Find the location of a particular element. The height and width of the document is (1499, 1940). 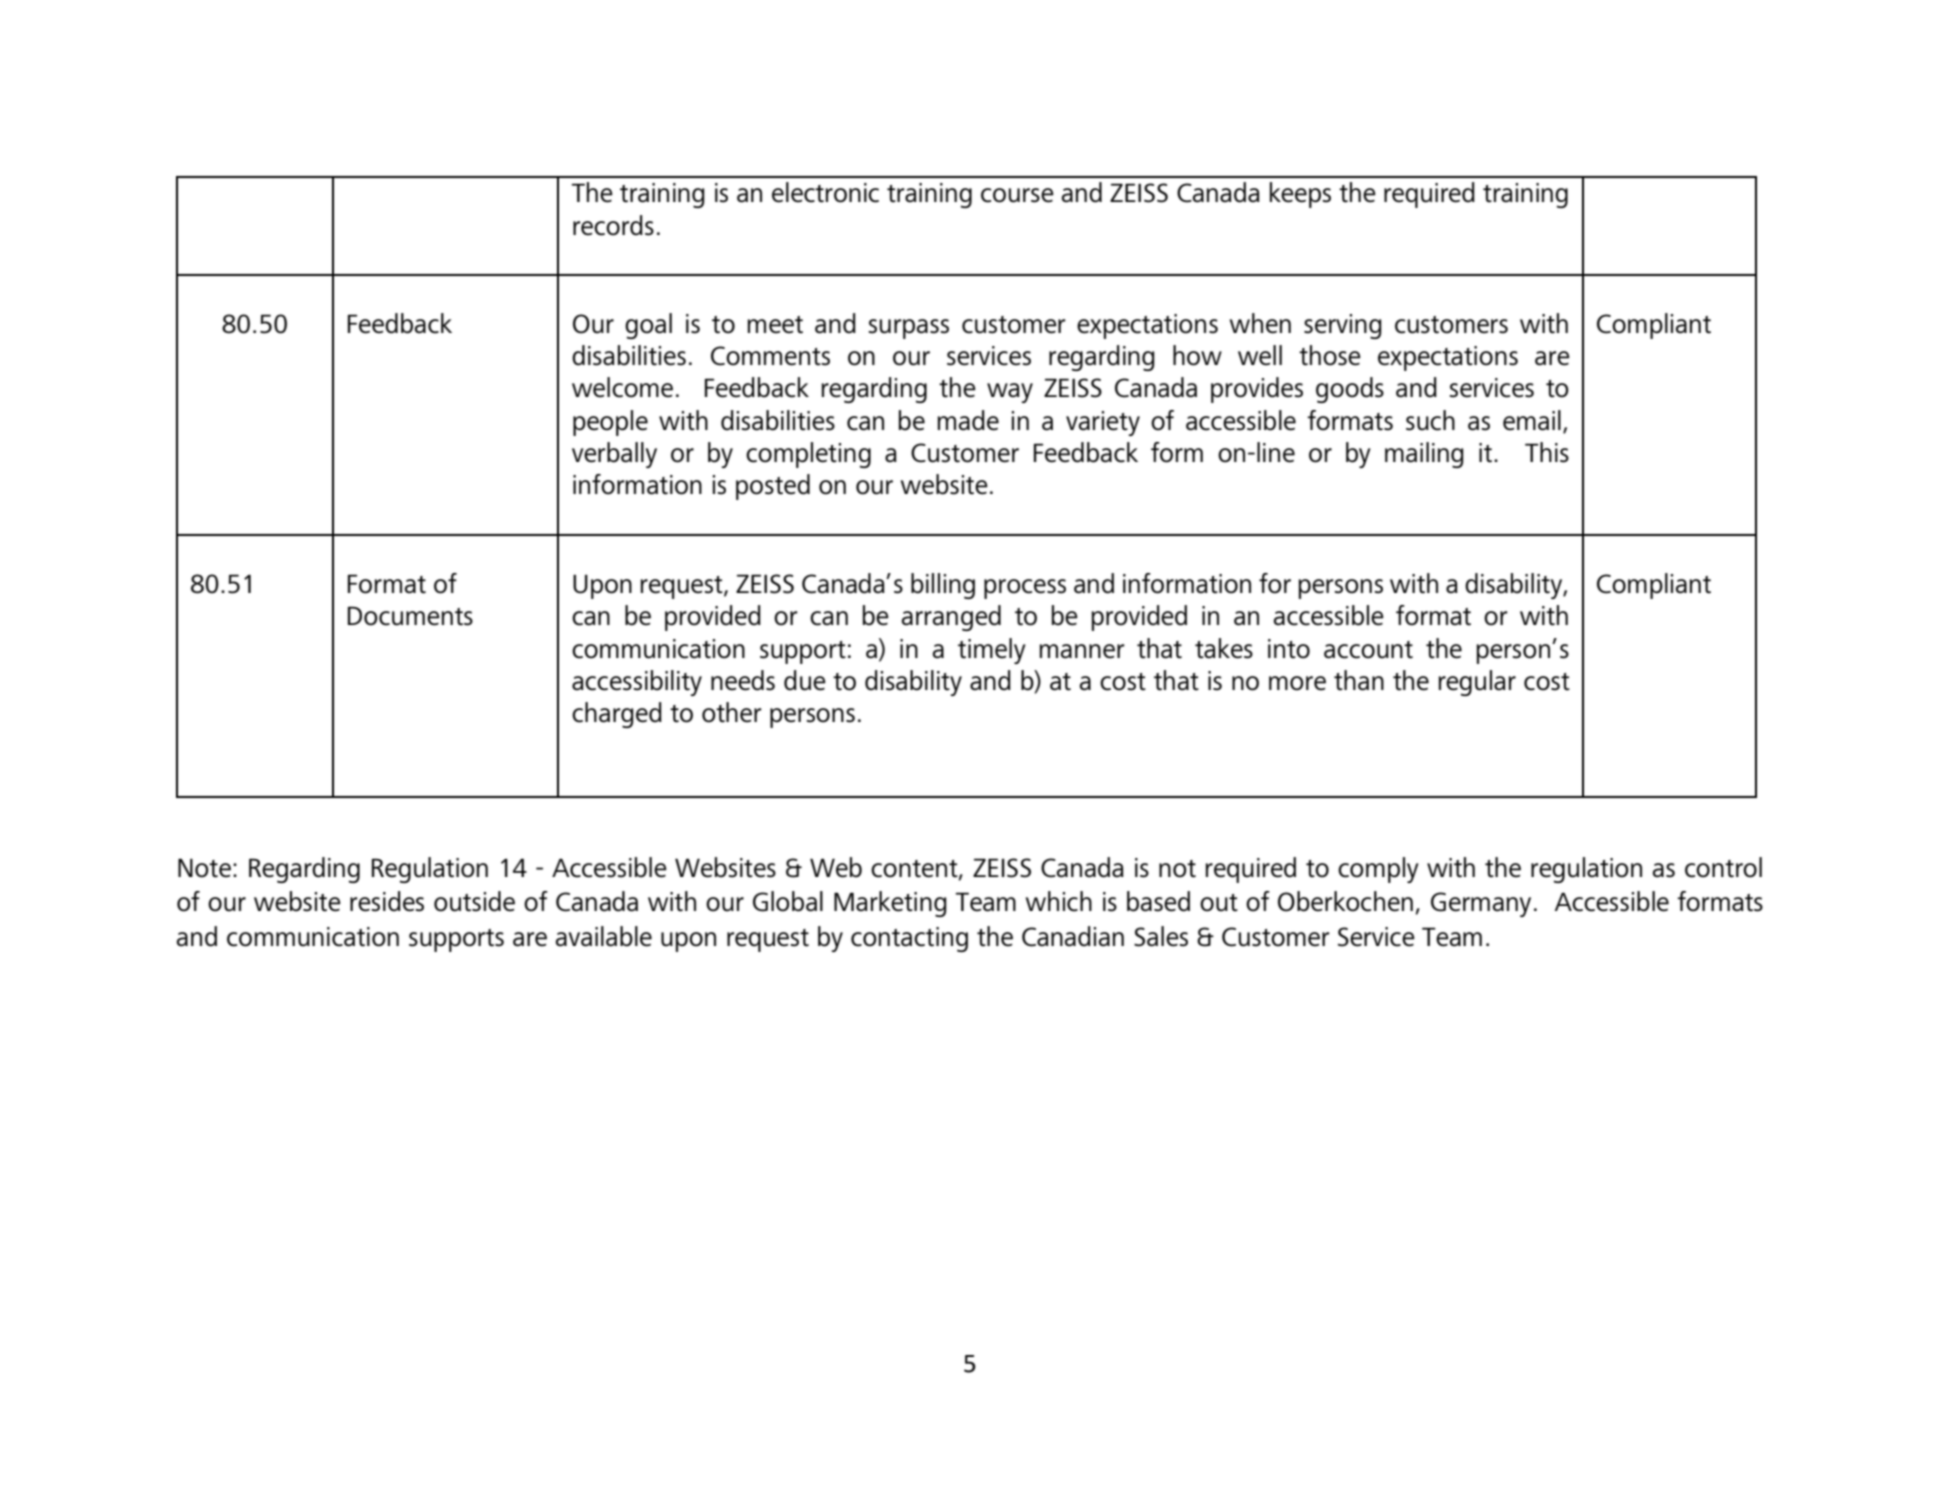

regular is located at coordinates (1477, 683).
